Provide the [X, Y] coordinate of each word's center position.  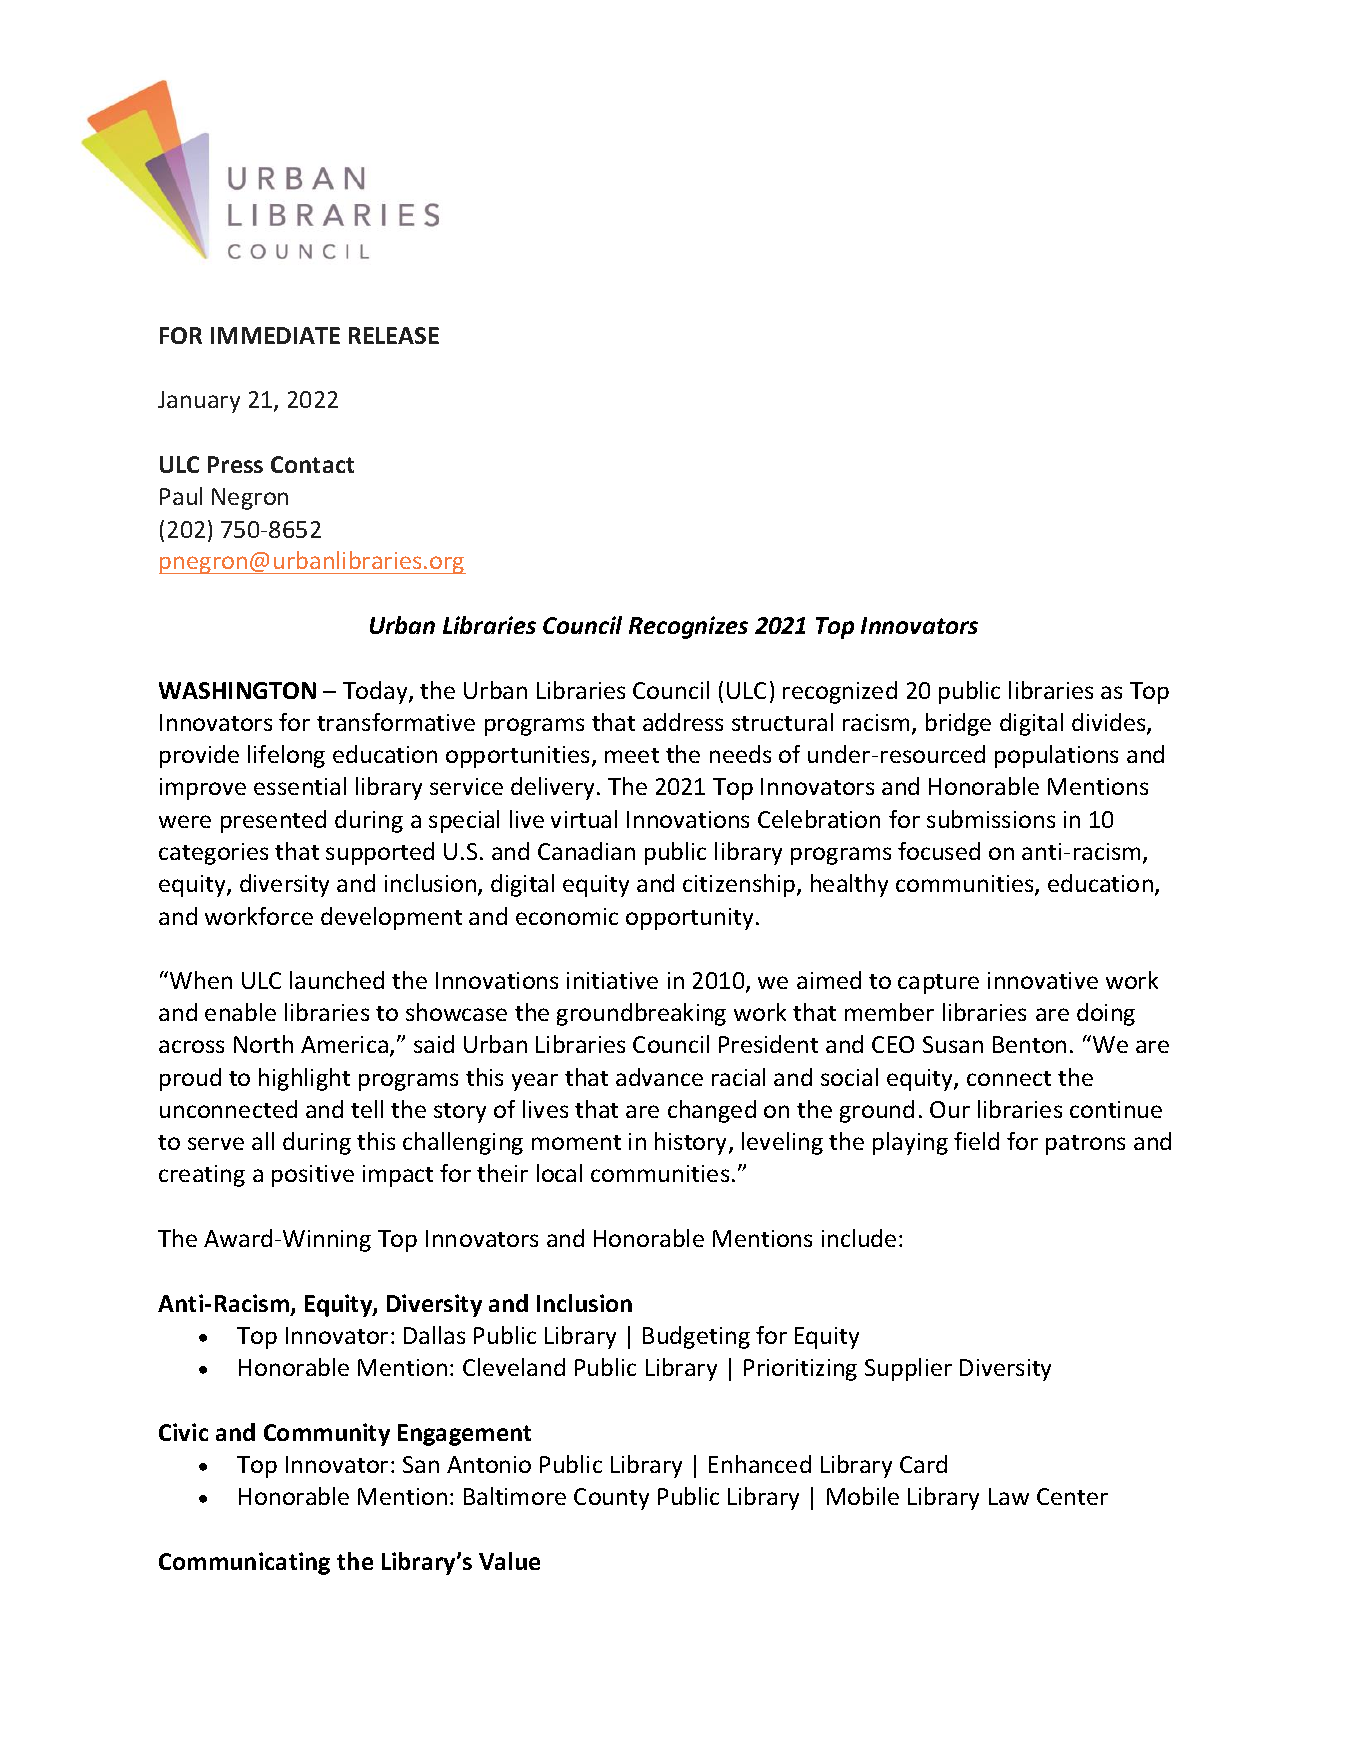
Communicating [244, 1563]
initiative [612, 980]
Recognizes [688, 627]
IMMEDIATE [275, 335]
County [611, 1499]
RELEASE [394, 335]
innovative [1043, 980]
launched [337, 980]
